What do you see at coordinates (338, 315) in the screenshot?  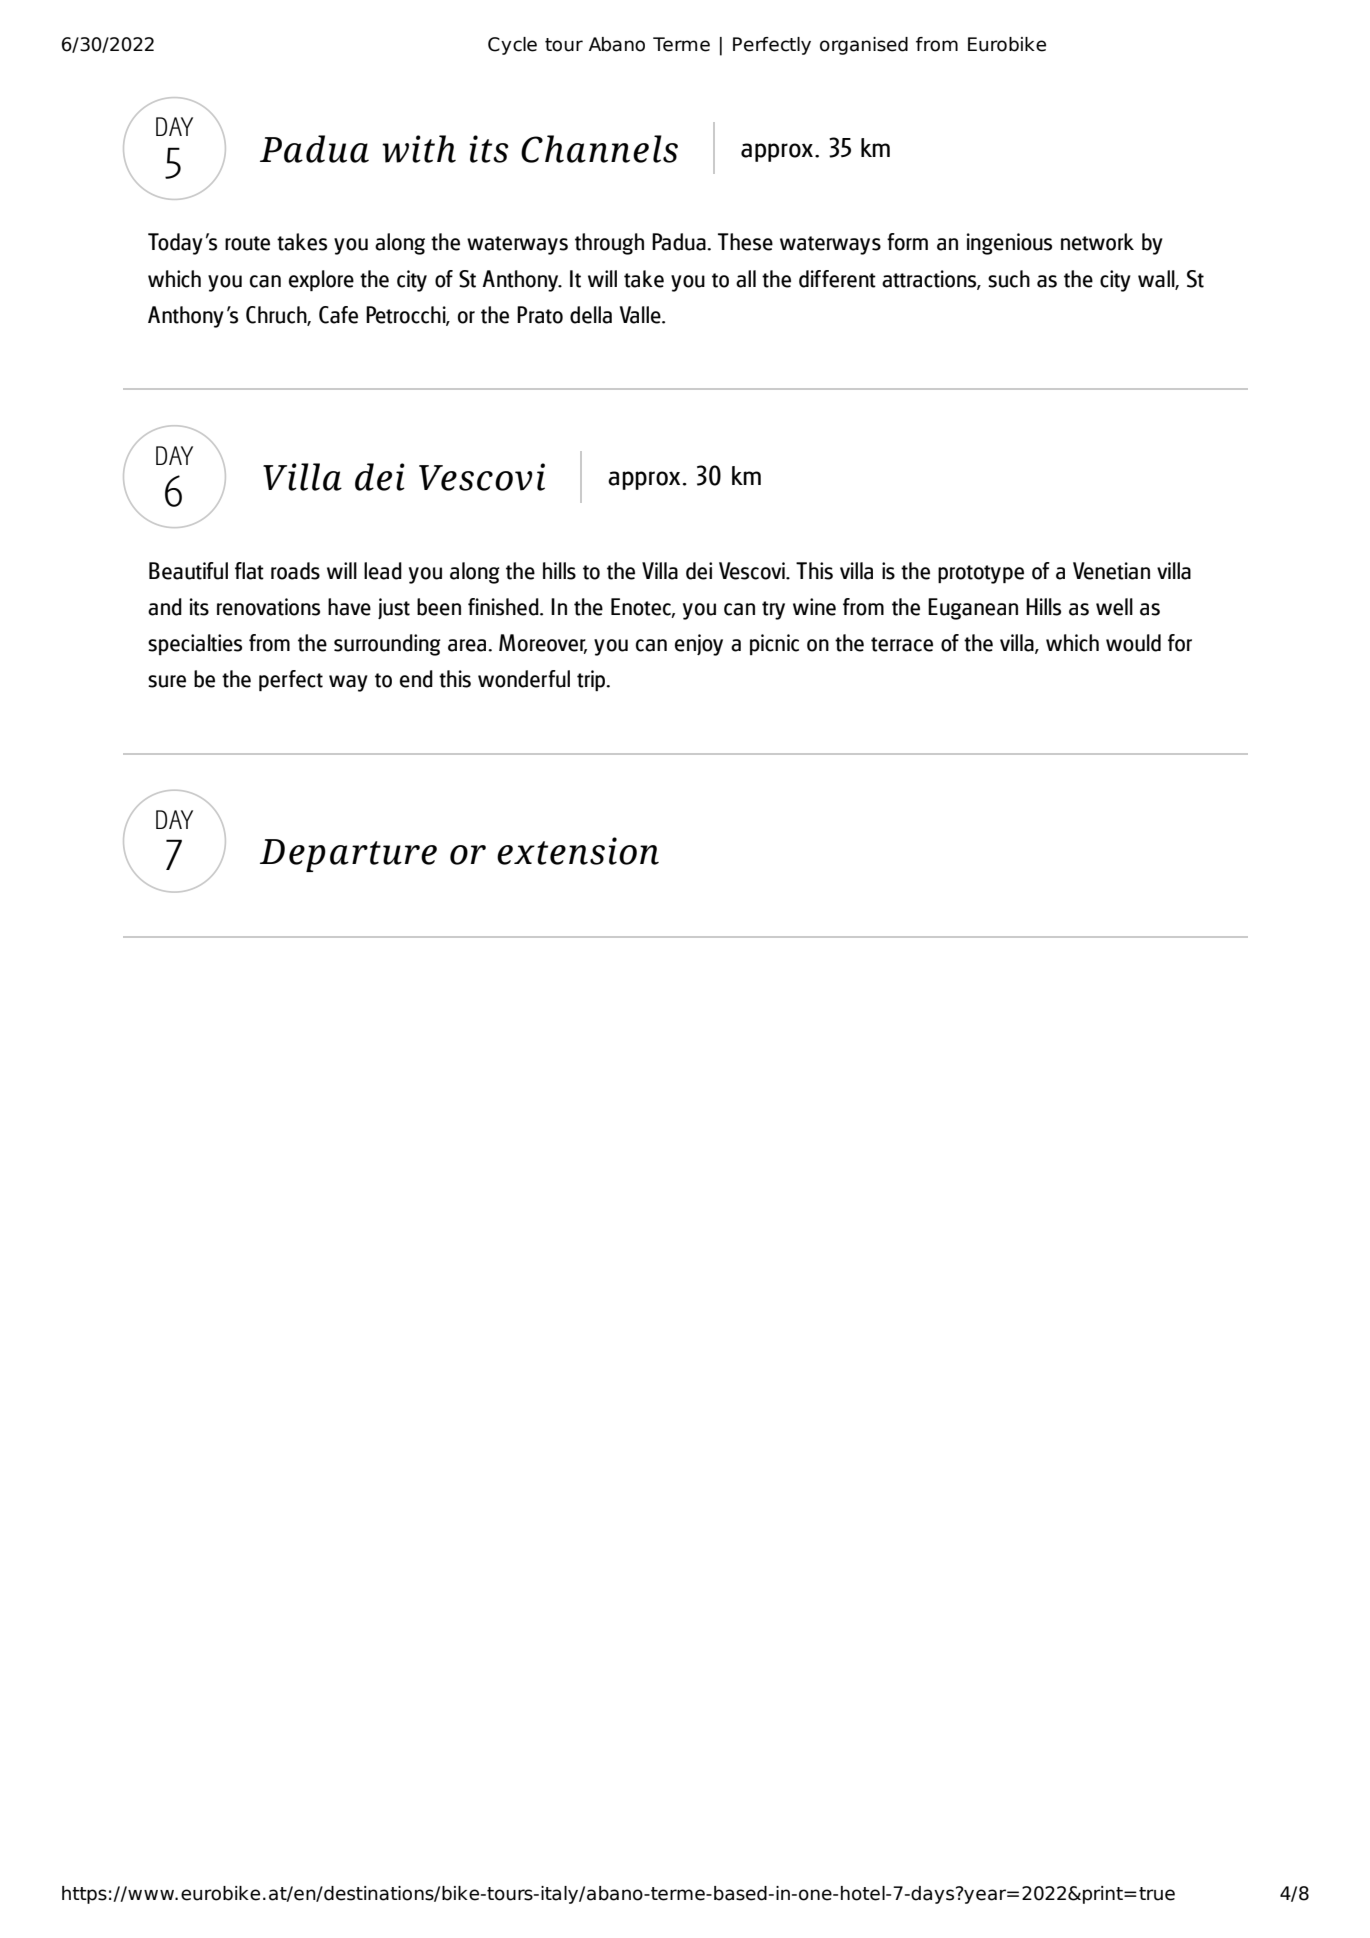 I see `Cafe` at bounding box center [338, 315].
